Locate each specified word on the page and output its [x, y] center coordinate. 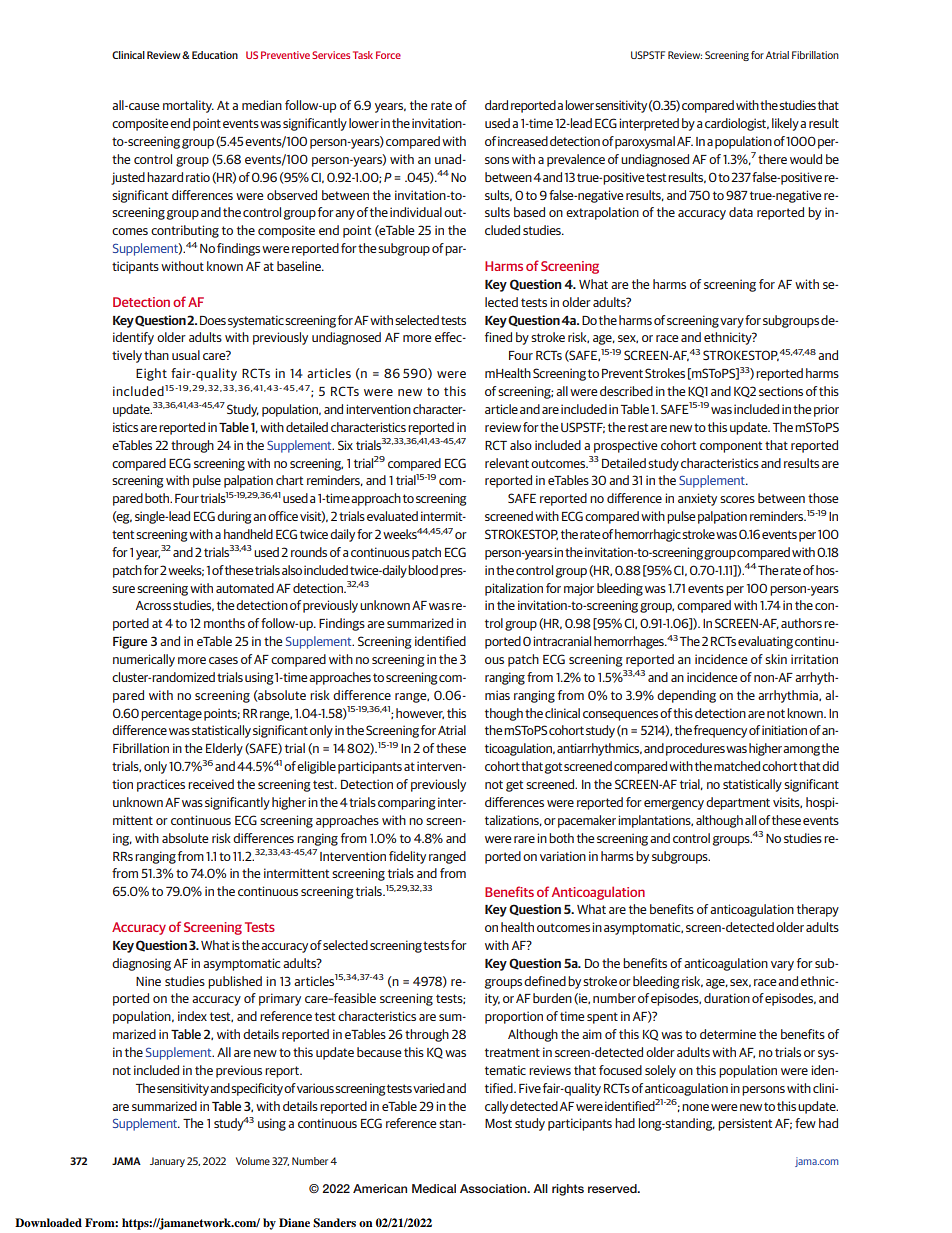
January [167, 1162]
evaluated [392, 516]
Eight [151, 374]
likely [785, 124]
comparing [407, 803]
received [211, 784]
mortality [188, 106]
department [738, 803]
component [731, 447]
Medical [434, 1188]
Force [388, 55]
